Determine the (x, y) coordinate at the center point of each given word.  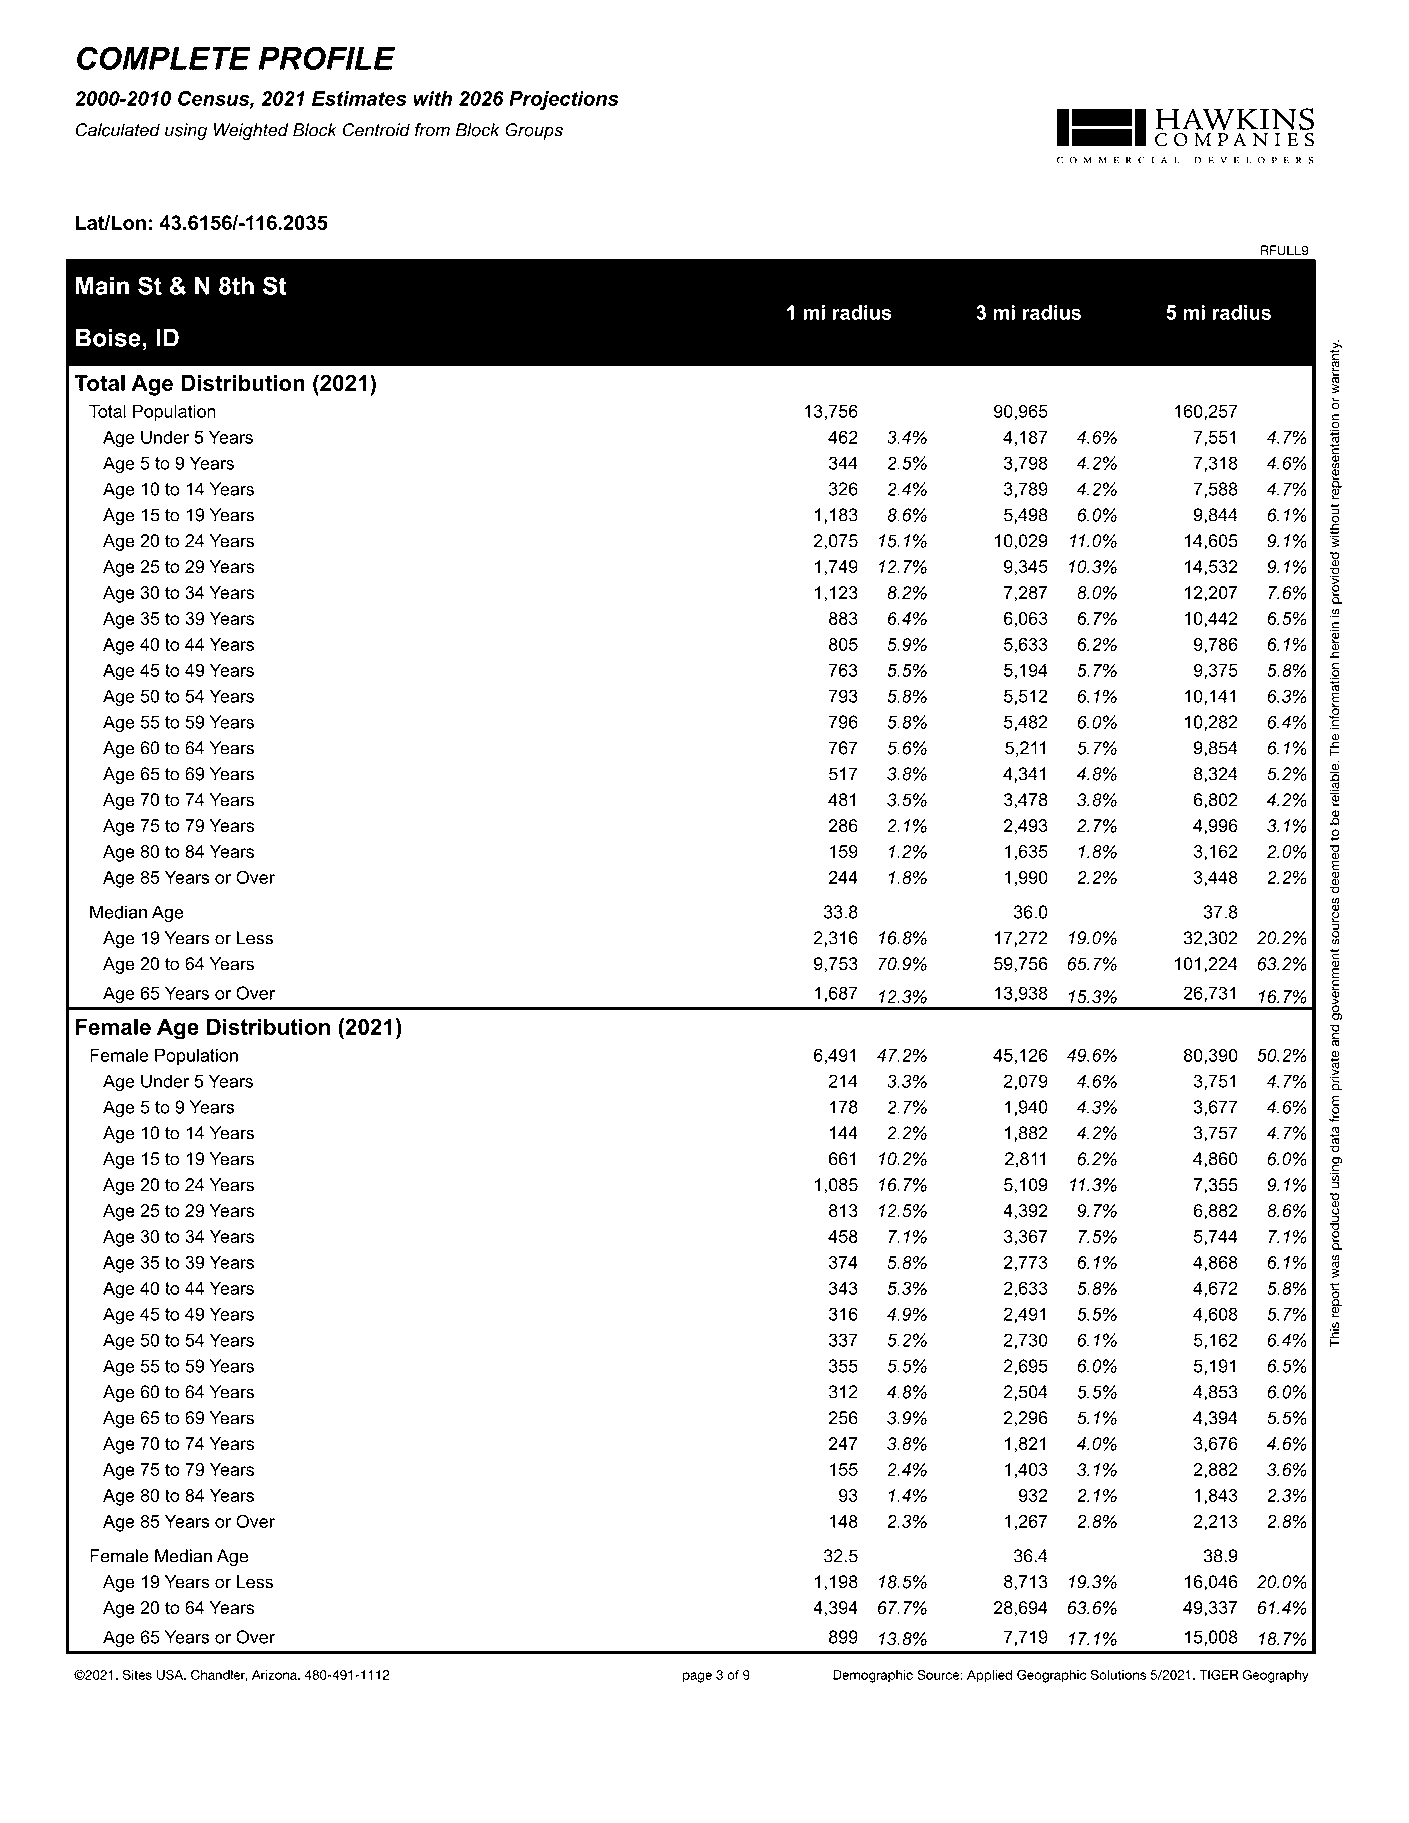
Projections (564, 100)
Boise (108, 337)
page (697, 1677)
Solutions (1118, 1674)
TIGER (1218, 1674)
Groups (534, 131)
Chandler (219, 1675)
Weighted (251, 131)
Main (102, 285)
